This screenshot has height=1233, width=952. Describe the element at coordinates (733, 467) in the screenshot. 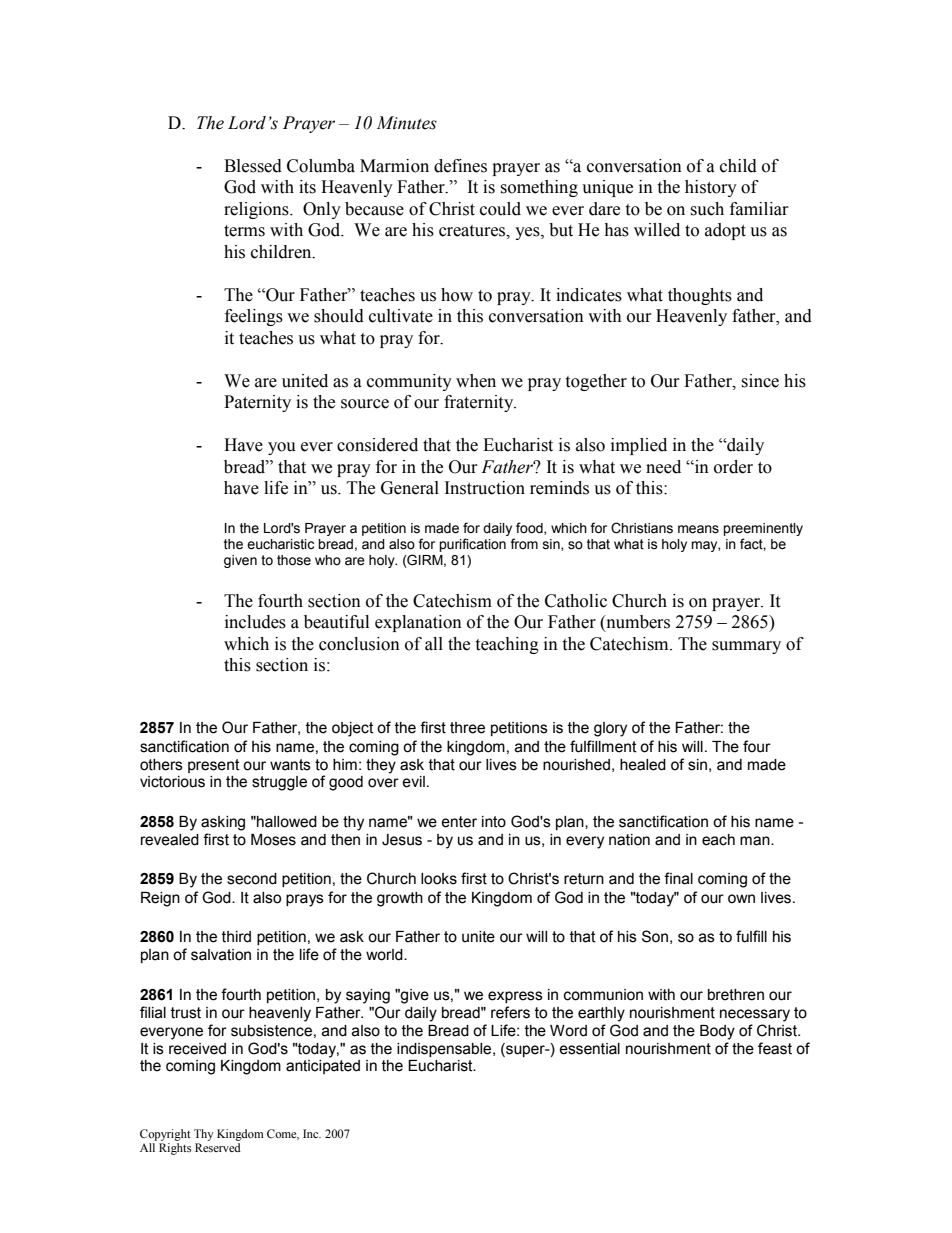

I see `order` at that location.
